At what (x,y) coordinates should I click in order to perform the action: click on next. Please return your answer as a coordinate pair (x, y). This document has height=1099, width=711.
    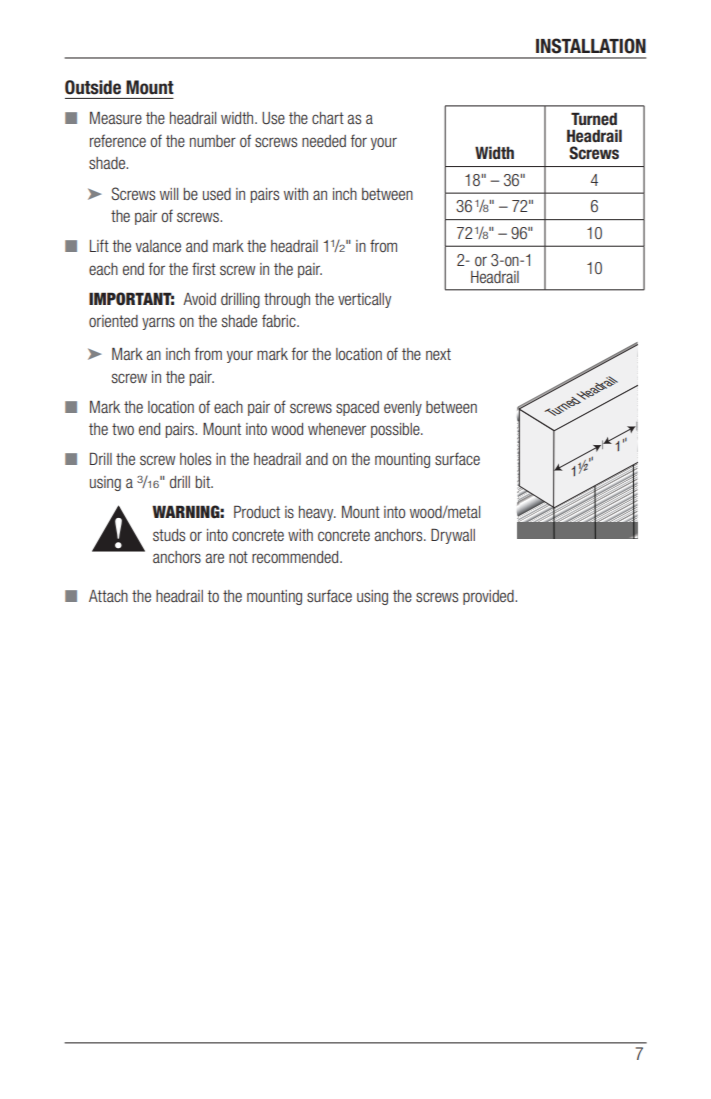
    Looking at the image, I should click on (438, 354).
